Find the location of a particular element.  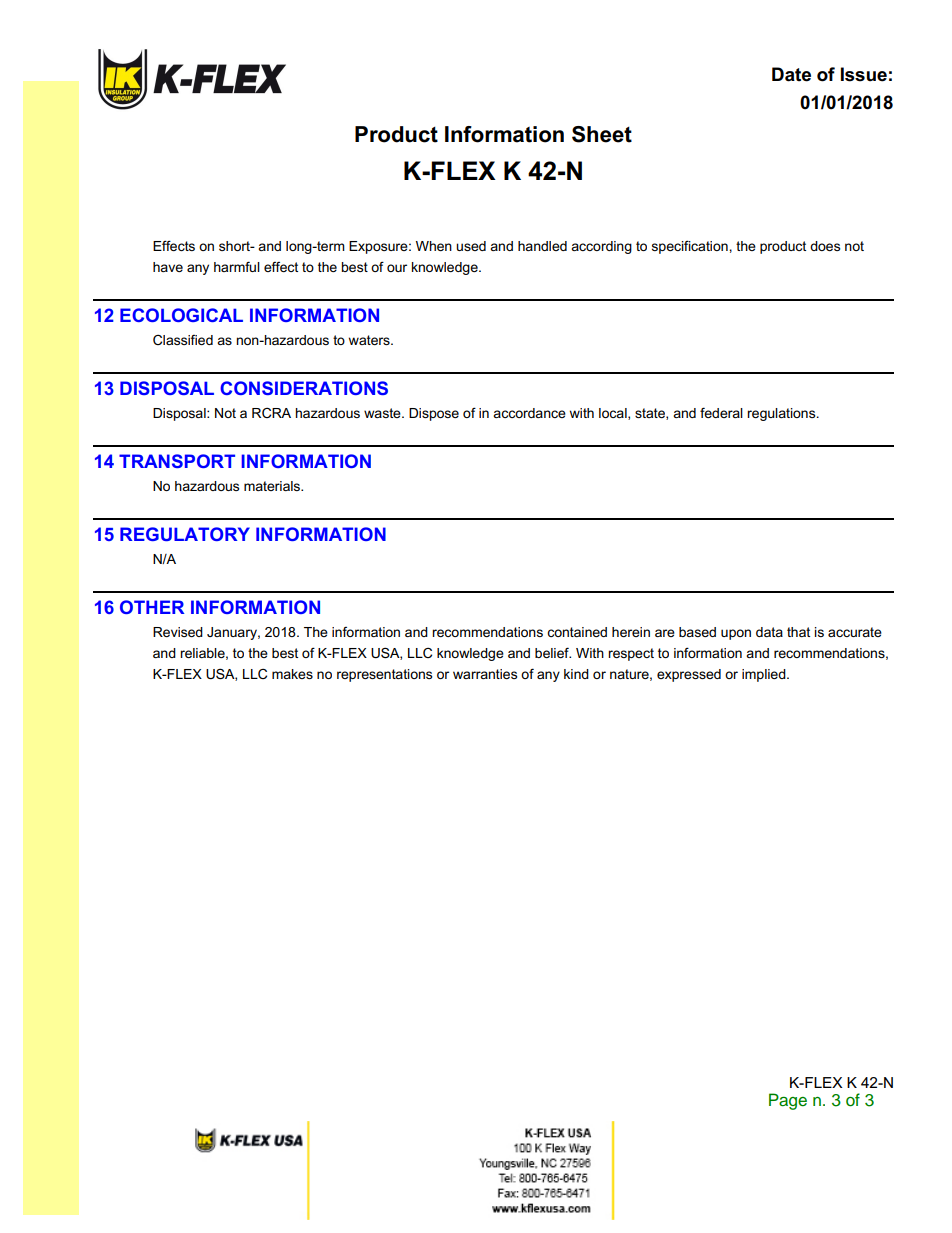

harmful is located at coordinates (237, 266).
